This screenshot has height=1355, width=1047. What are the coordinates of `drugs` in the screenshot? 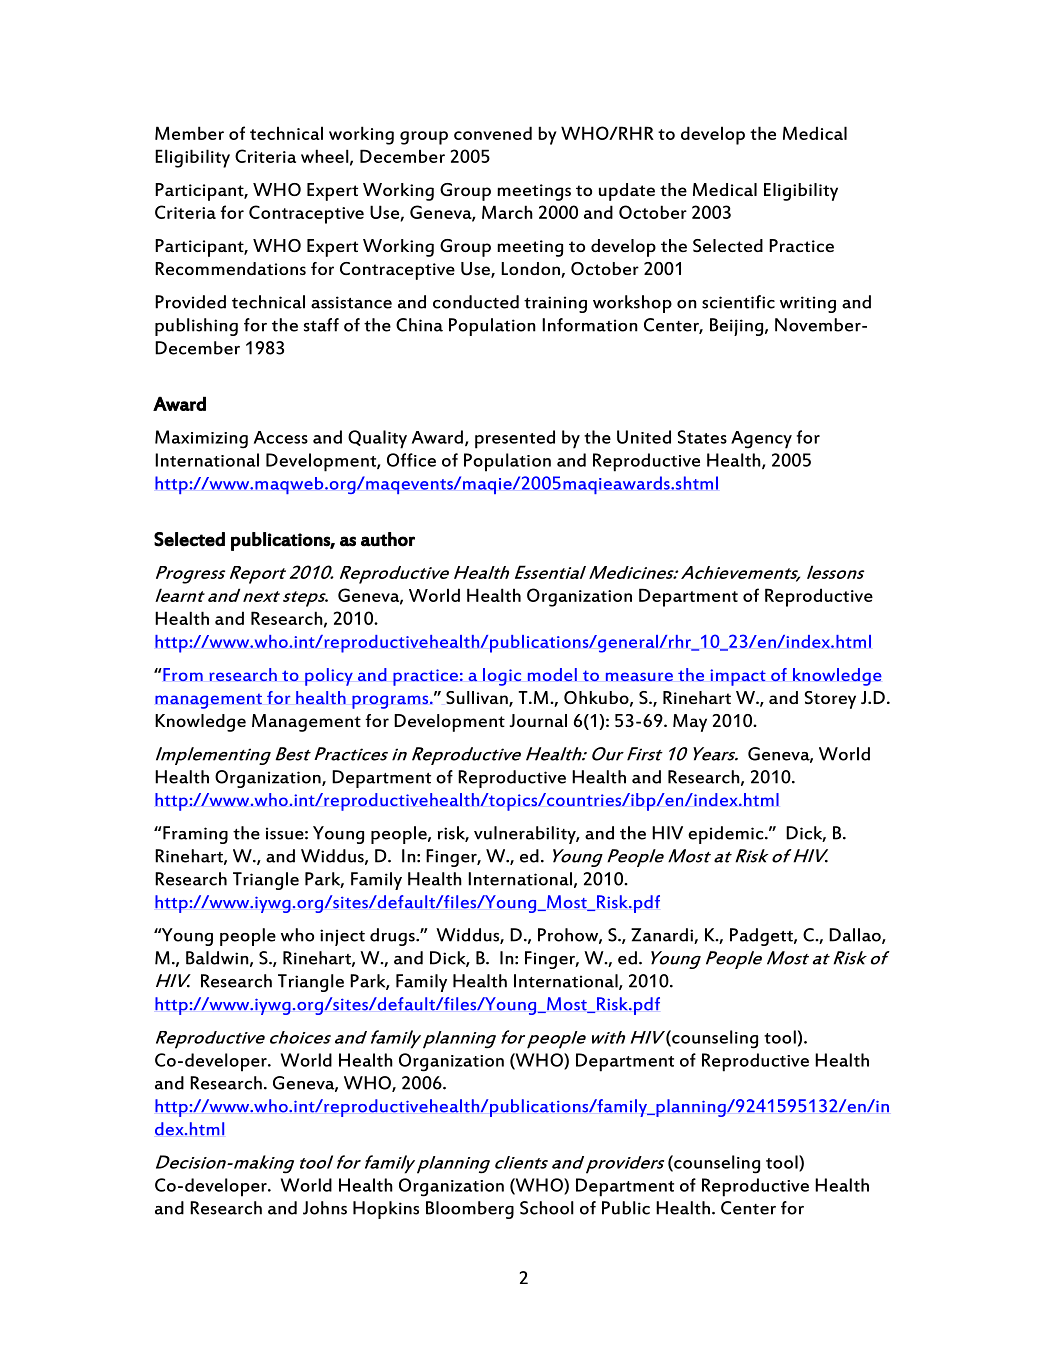 It's located at (393, 937).
